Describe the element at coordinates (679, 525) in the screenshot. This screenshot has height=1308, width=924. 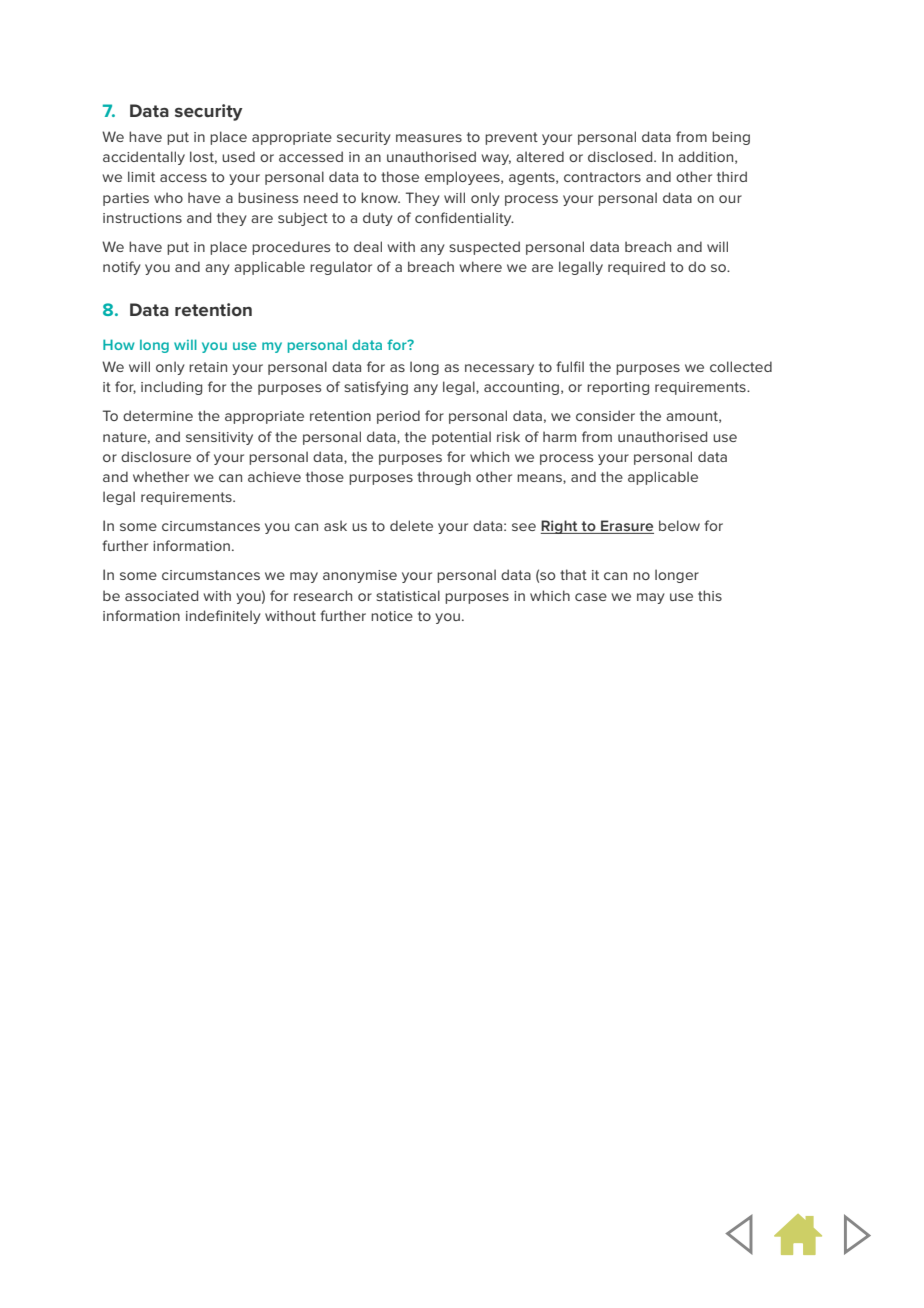
I see `below` at that location.
